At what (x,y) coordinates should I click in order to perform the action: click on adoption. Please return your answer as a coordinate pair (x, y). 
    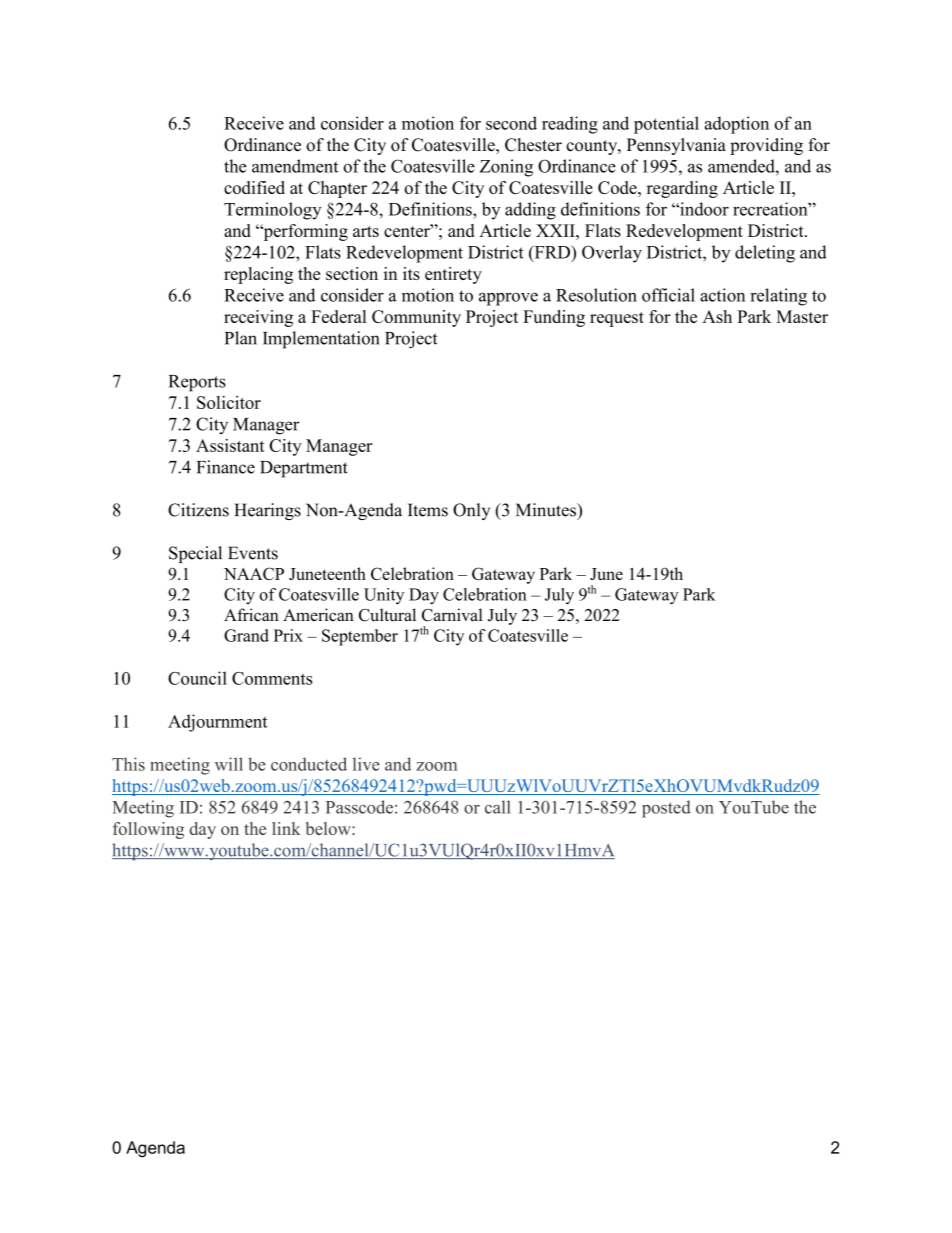
    Looking at the image, I should click on (737, 125).
